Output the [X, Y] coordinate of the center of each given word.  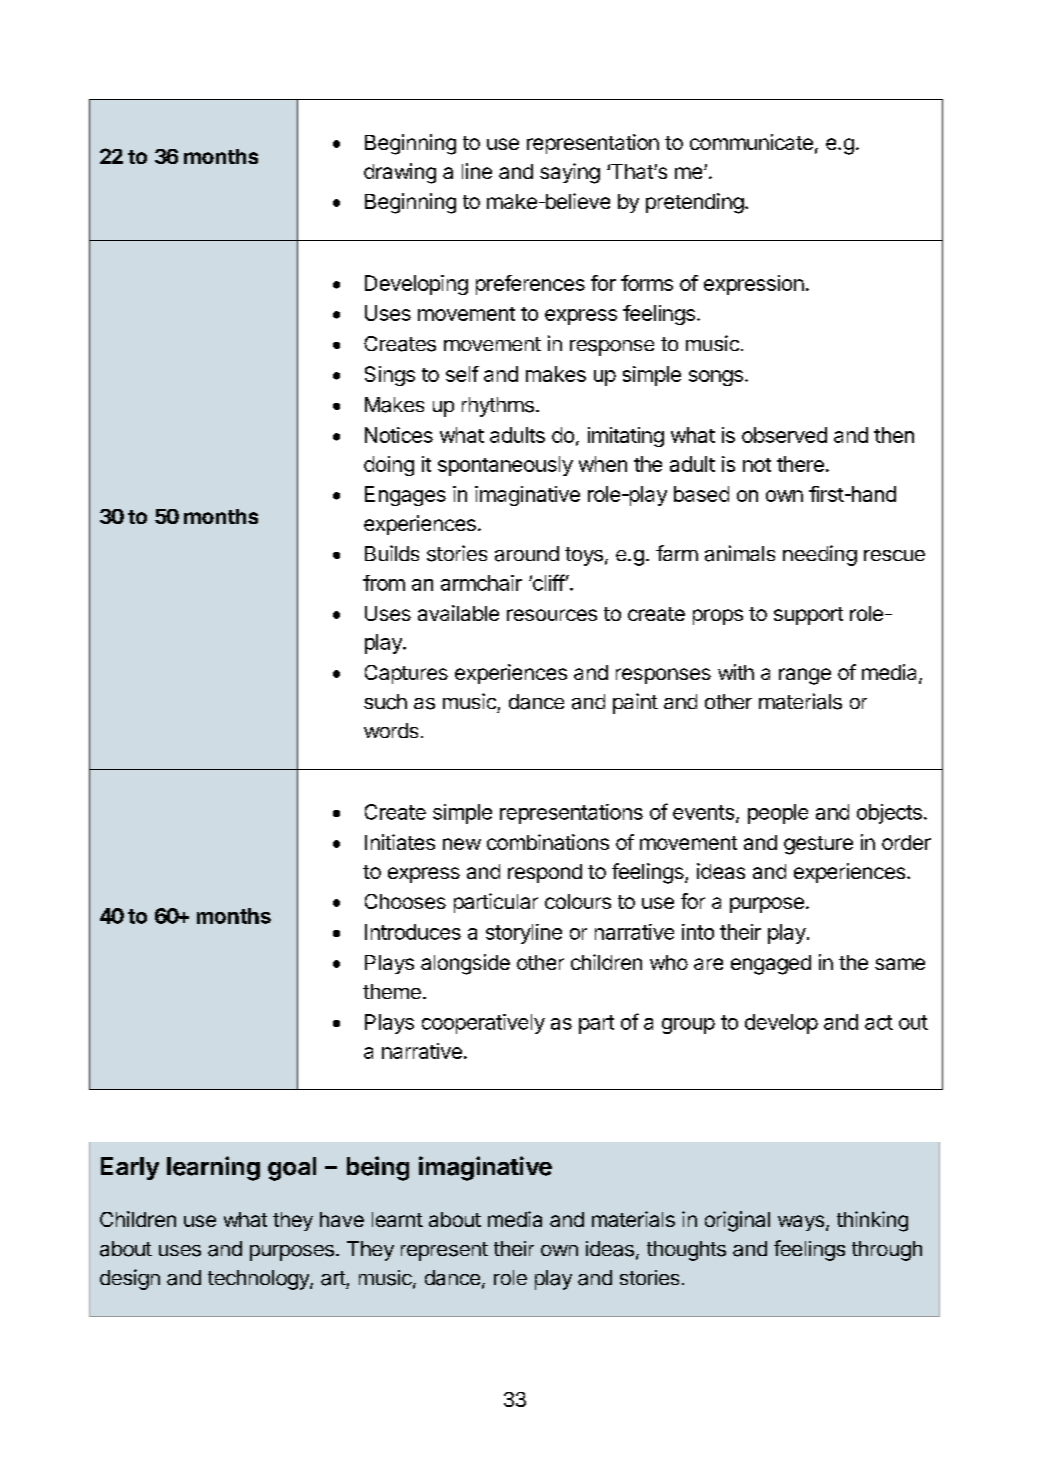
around [527, 554]
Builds [392, 553]
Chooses [405, 901]
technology [259, 1280]
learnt [397, 1219]
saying [570, 173]
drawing [400, 173]
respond [545, 873]
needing [820, 555]
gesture [818, 845]
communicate [751, 142]
